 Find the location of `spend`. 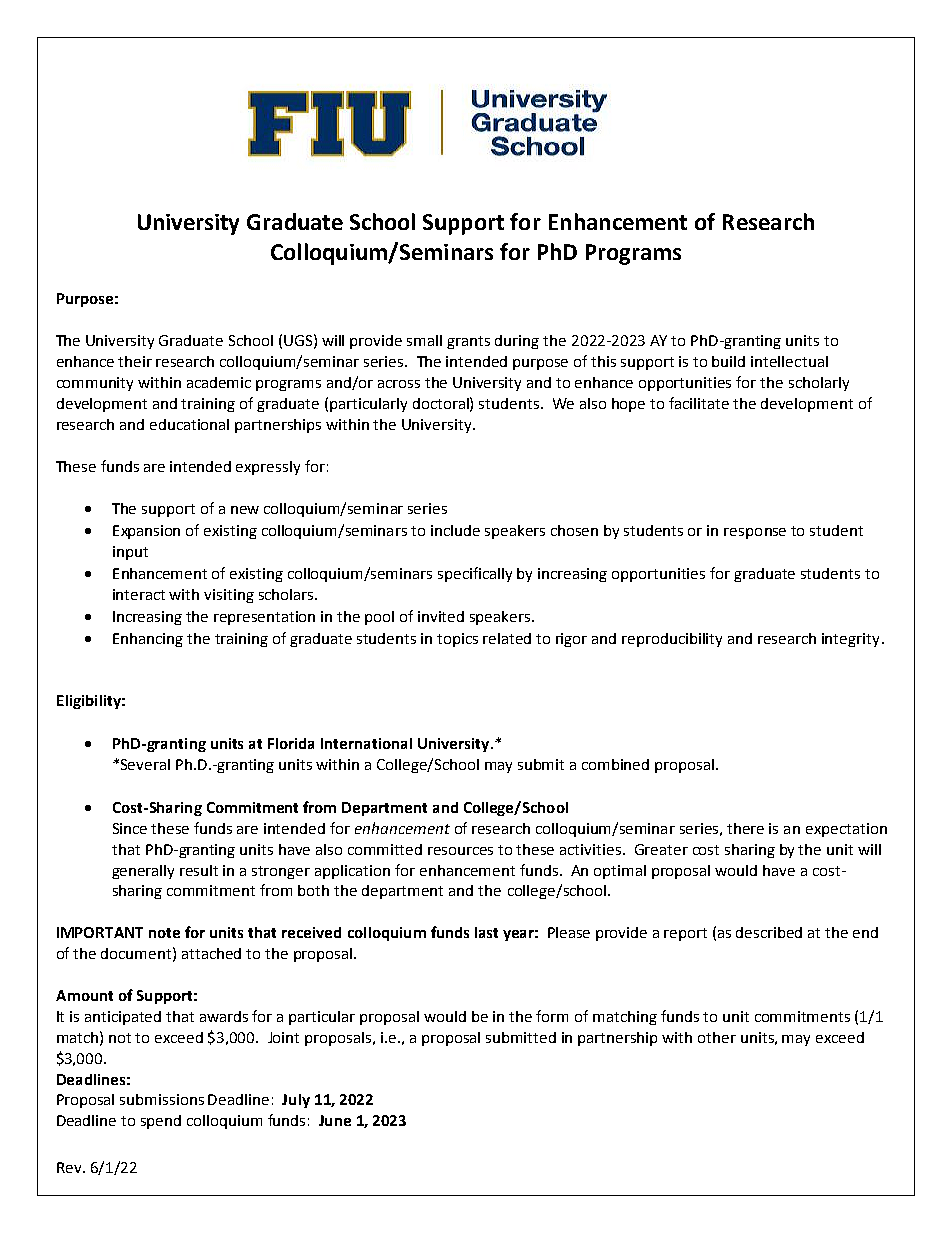

spend is located at coordinates (161, 1122).
